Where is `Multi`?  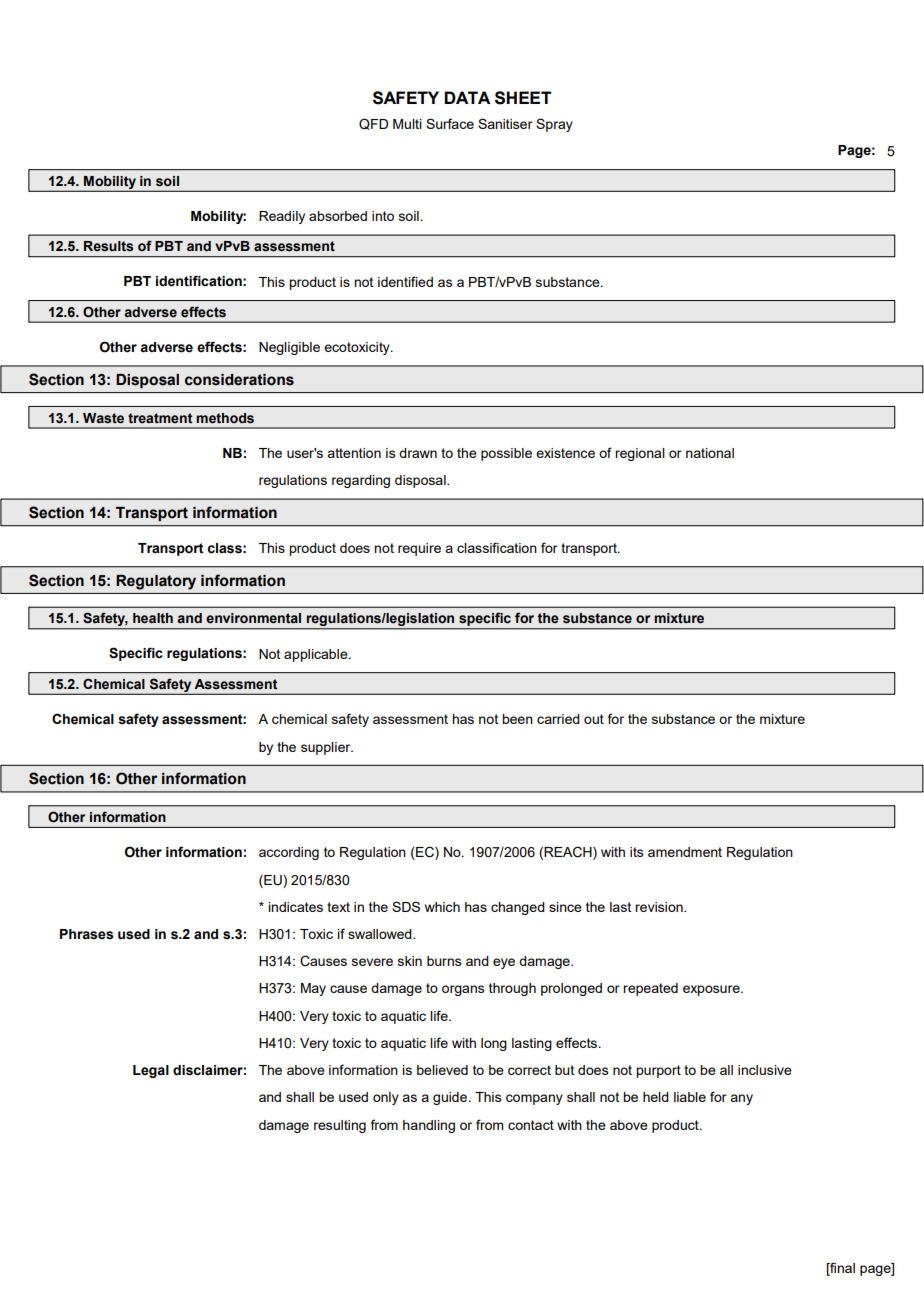
Multi is located at coordinates (407, 124).
